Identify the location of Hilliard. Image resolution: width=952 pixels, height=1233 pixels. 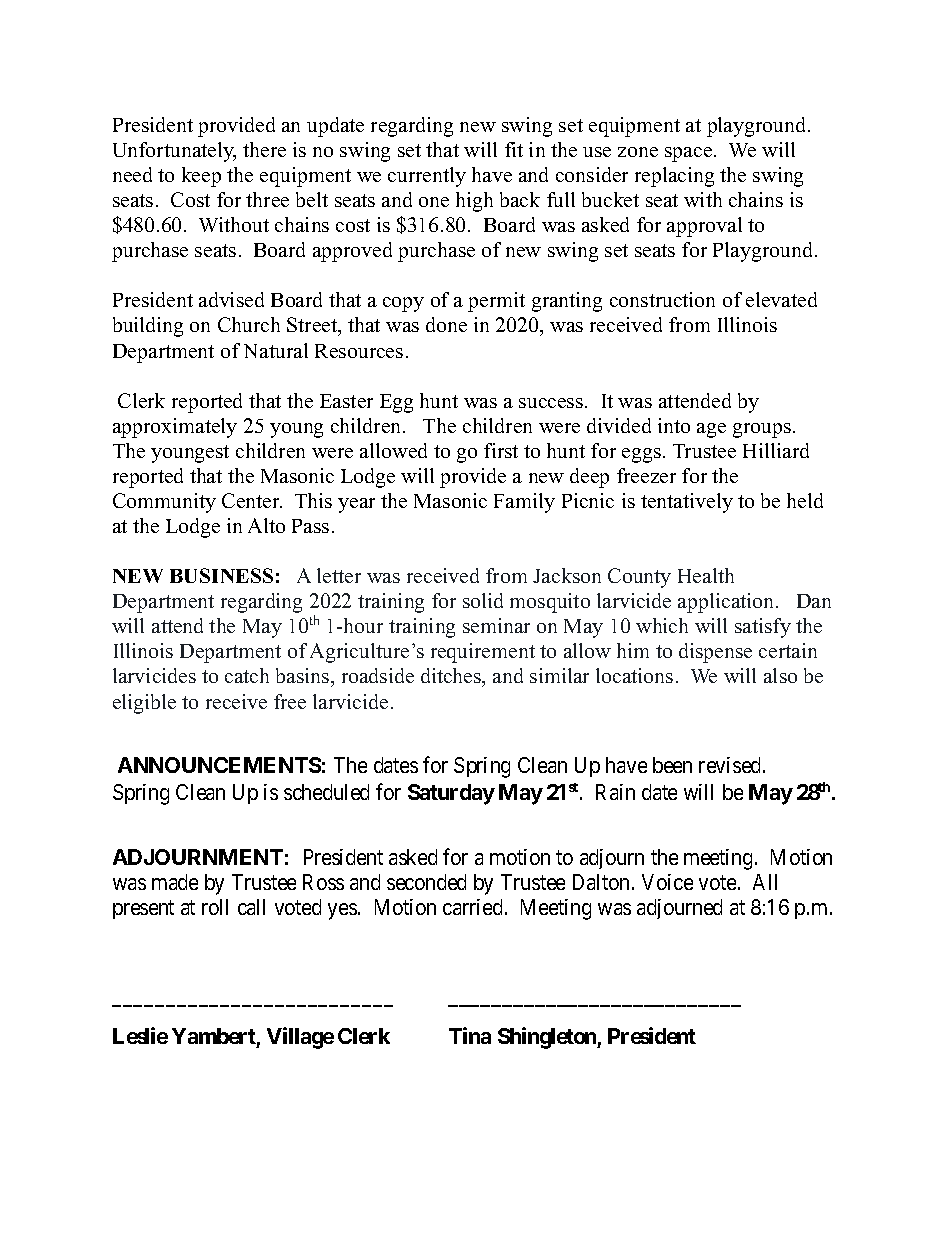
(776, 450).
